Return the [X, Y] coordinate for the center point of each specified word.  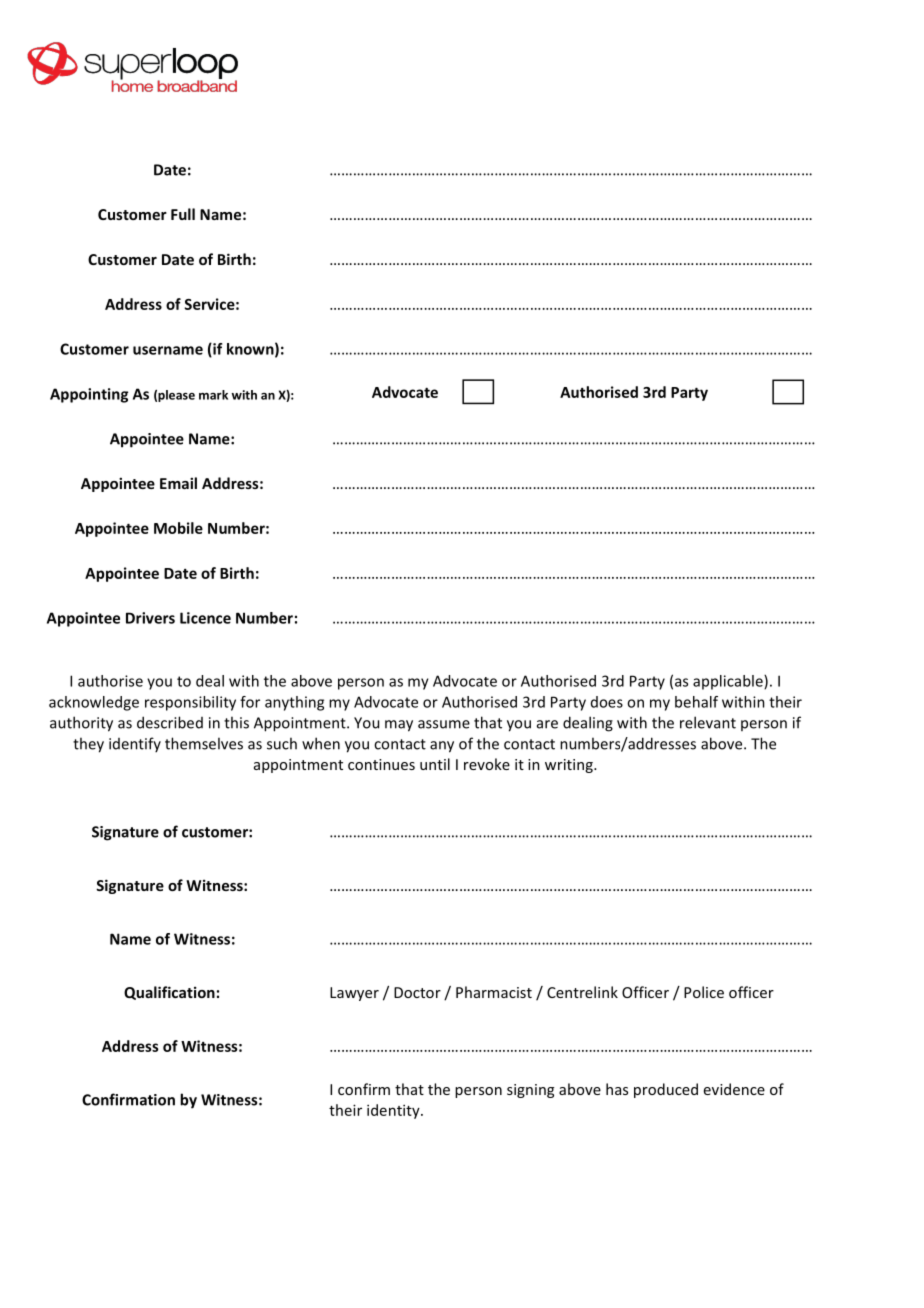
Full [183, 214]
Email [178, 483]
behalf [696, 702]
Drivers [150, 618]
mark [213, 395]
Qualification [169, 993]
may [399, 726]
